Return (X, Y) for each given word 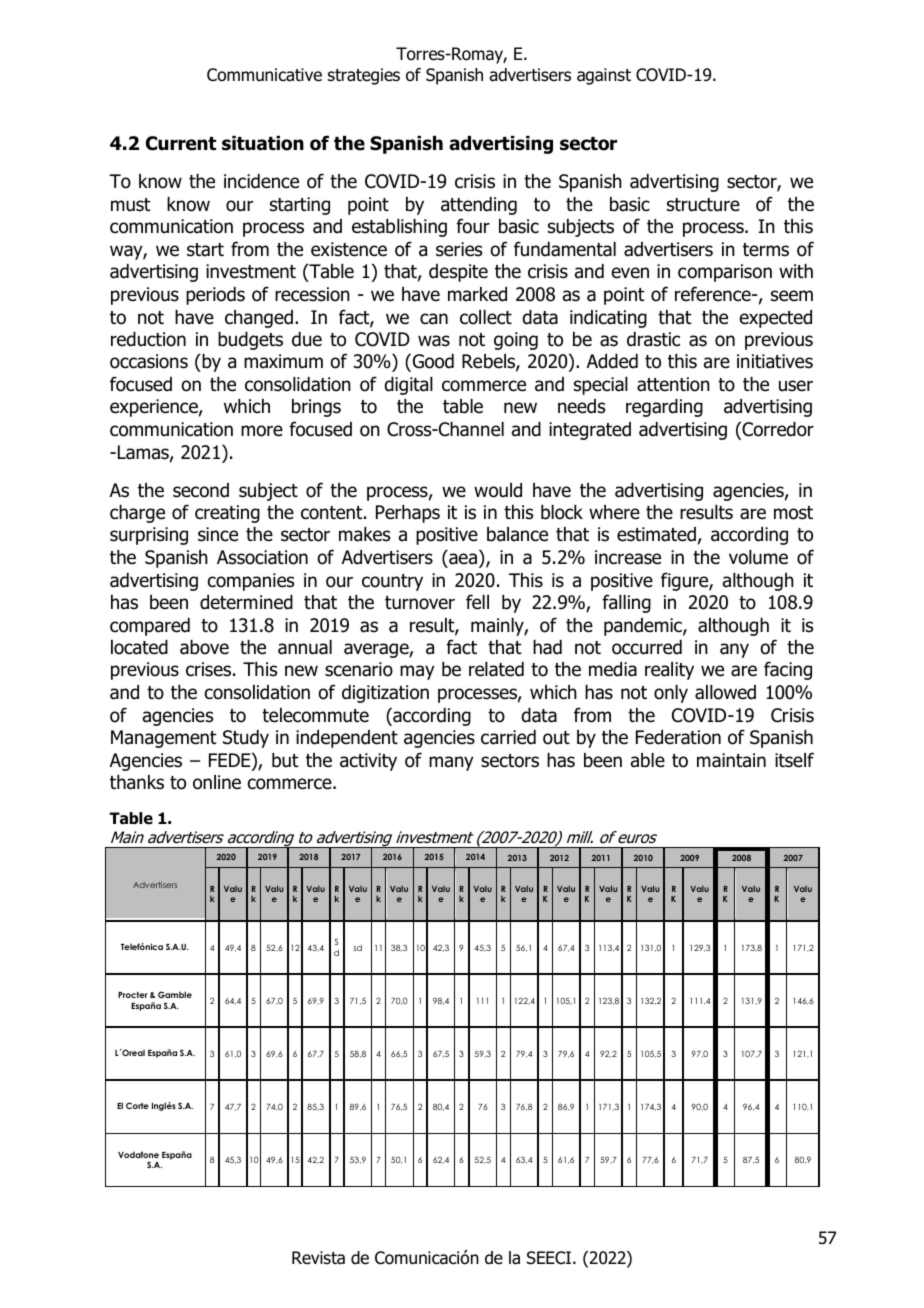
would (498, 490)
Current (181, 143)
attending (479, 206)
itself (794, 760)
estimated (656, 534)
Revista (318, 1258)
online (217, 782)
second (201, 490)
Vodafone (138, 1154)
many (451, 763)
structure (703, 205)
